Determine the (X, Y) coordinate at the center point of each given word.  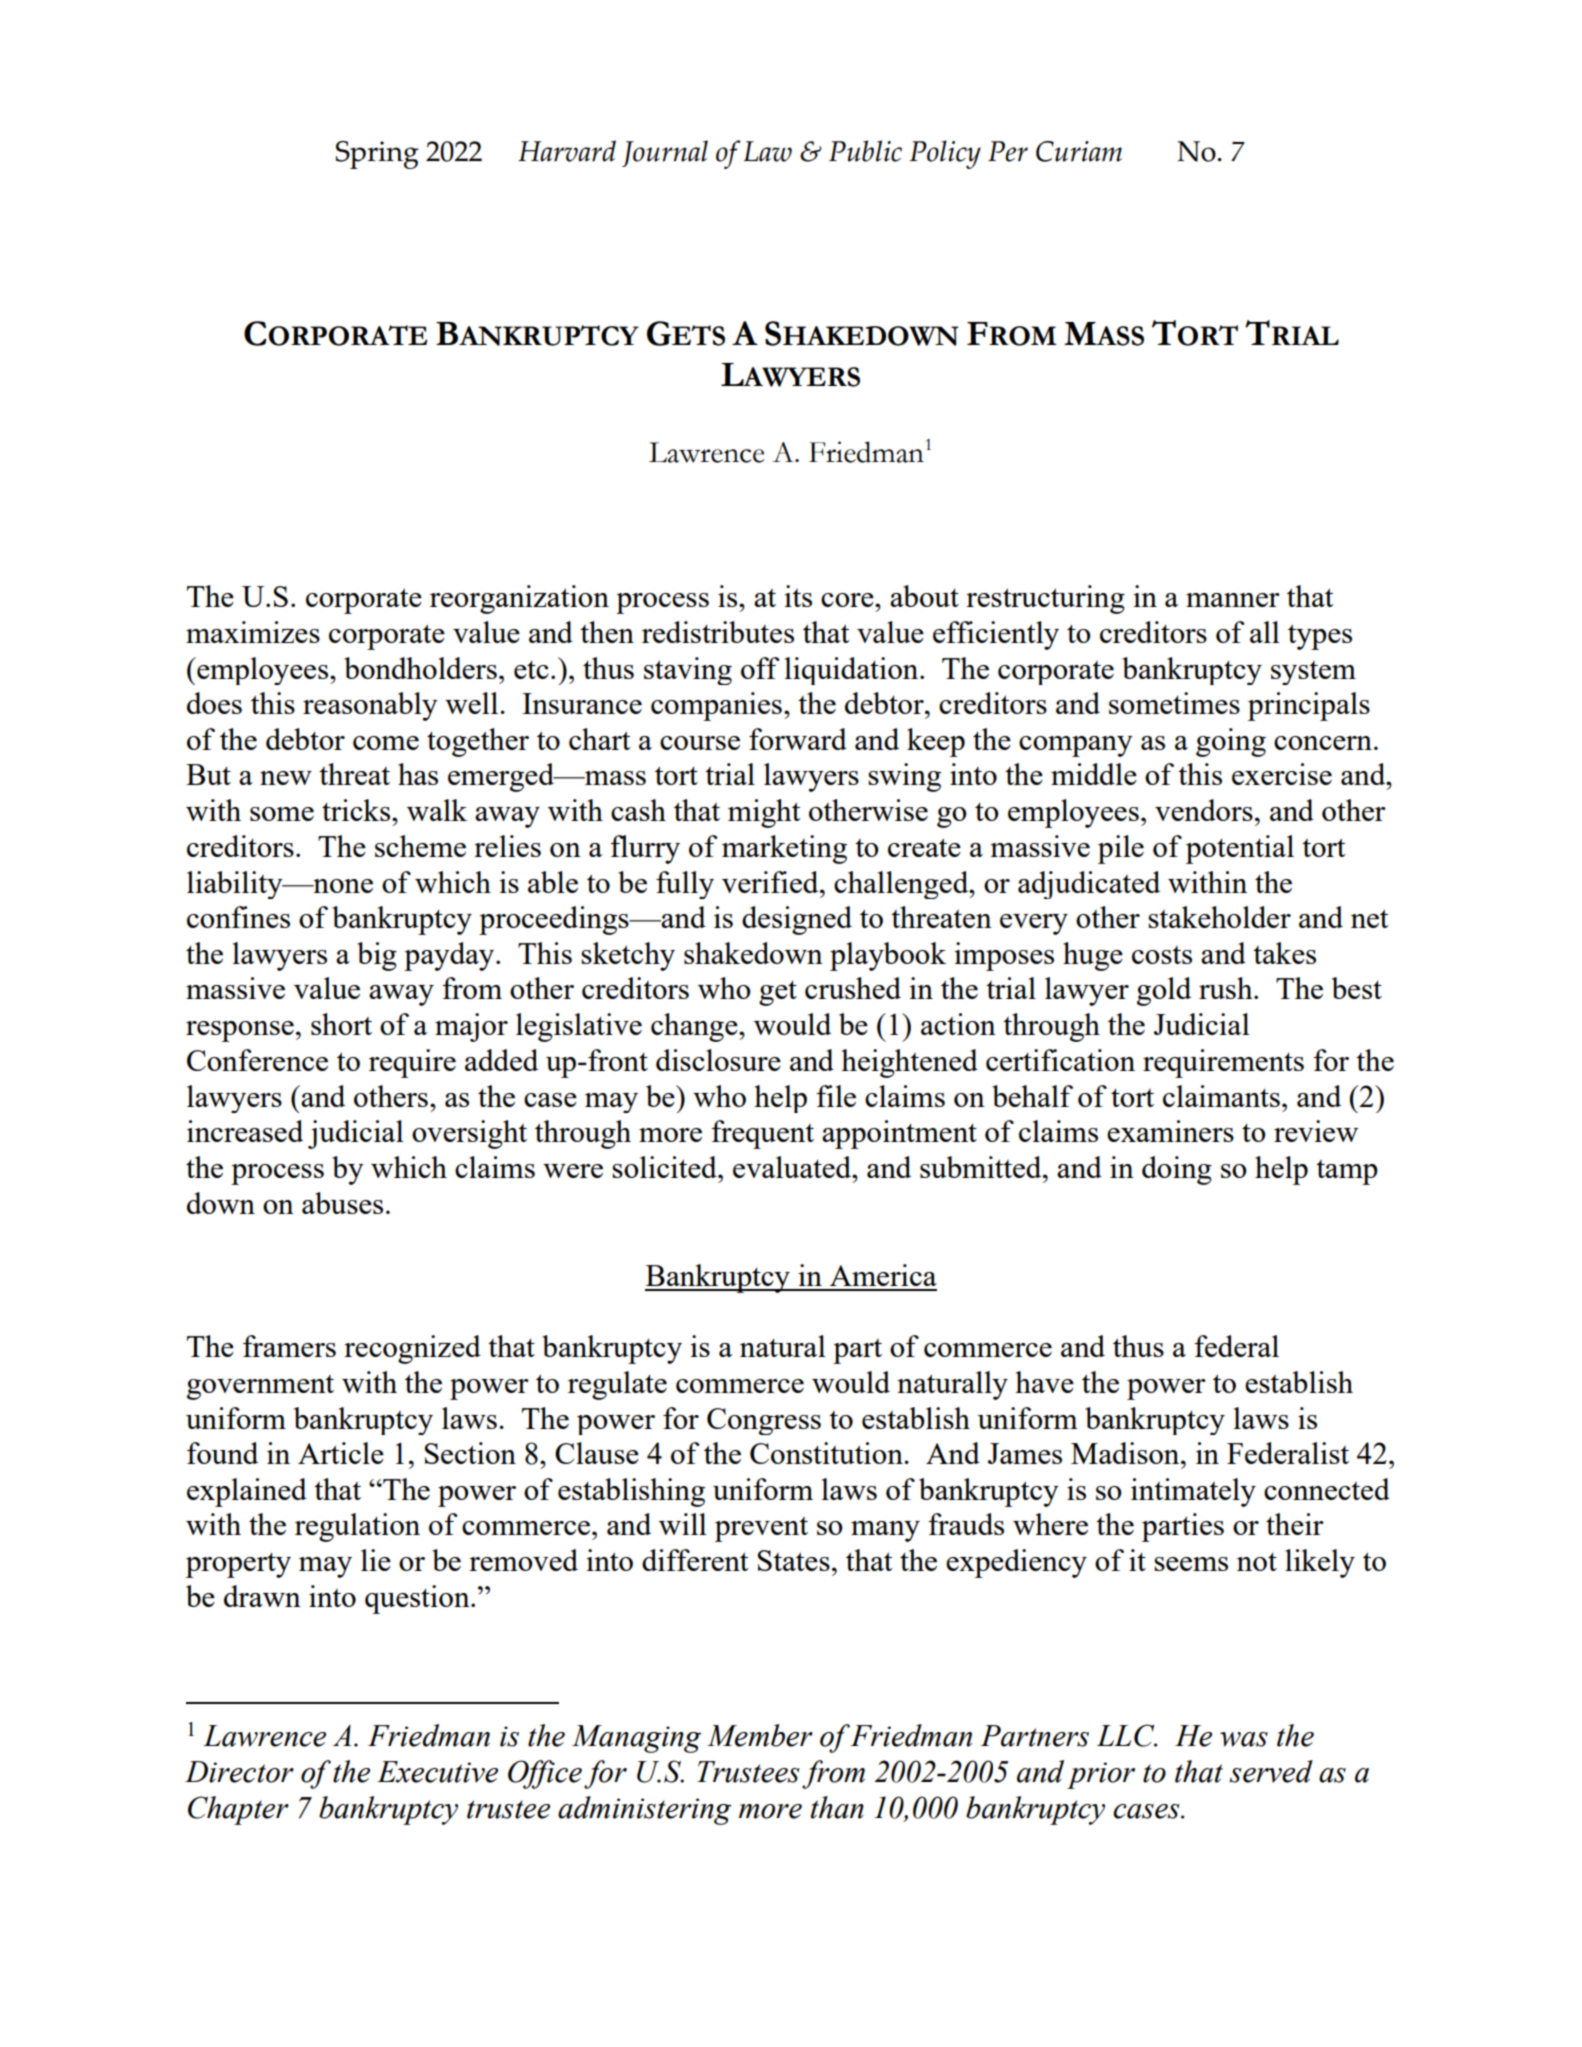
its (798, 596)
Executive (437, 1772)
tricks (357, 810)
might (764, 813)
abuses (342, 1203)
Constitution (827, 1453)
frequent (762, 1134)
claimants (1221, 1096)
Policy (945, 154)
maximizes (253, 632)
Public (865, 151)
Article (341, 1453)
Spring (377, 155)
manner (1233, 600)
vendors (1204, 810)
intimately (1193, 1492)
